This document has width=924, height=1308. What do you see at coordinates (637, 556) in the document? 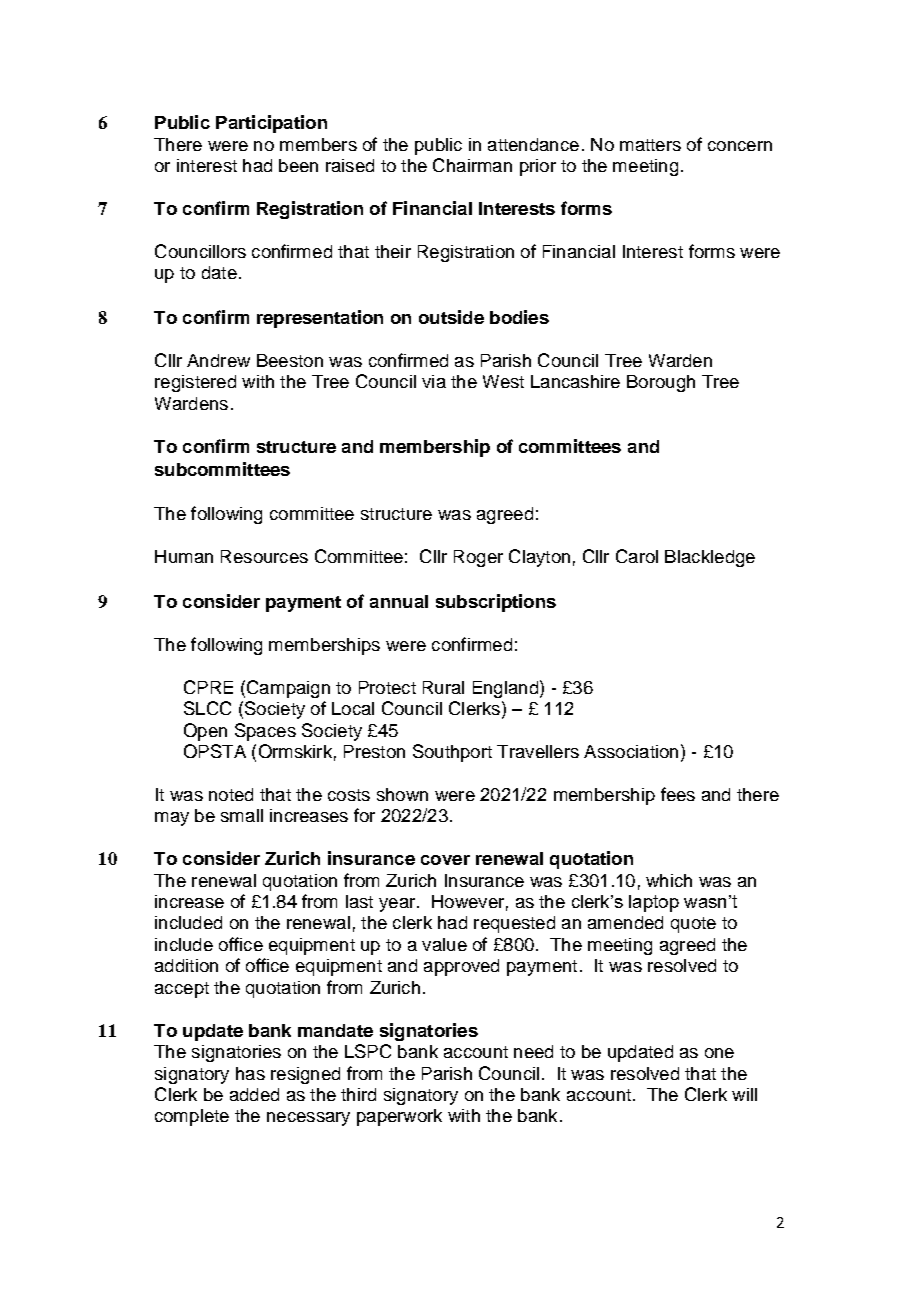
I see `Carol` at bounding box center [637, 556].
